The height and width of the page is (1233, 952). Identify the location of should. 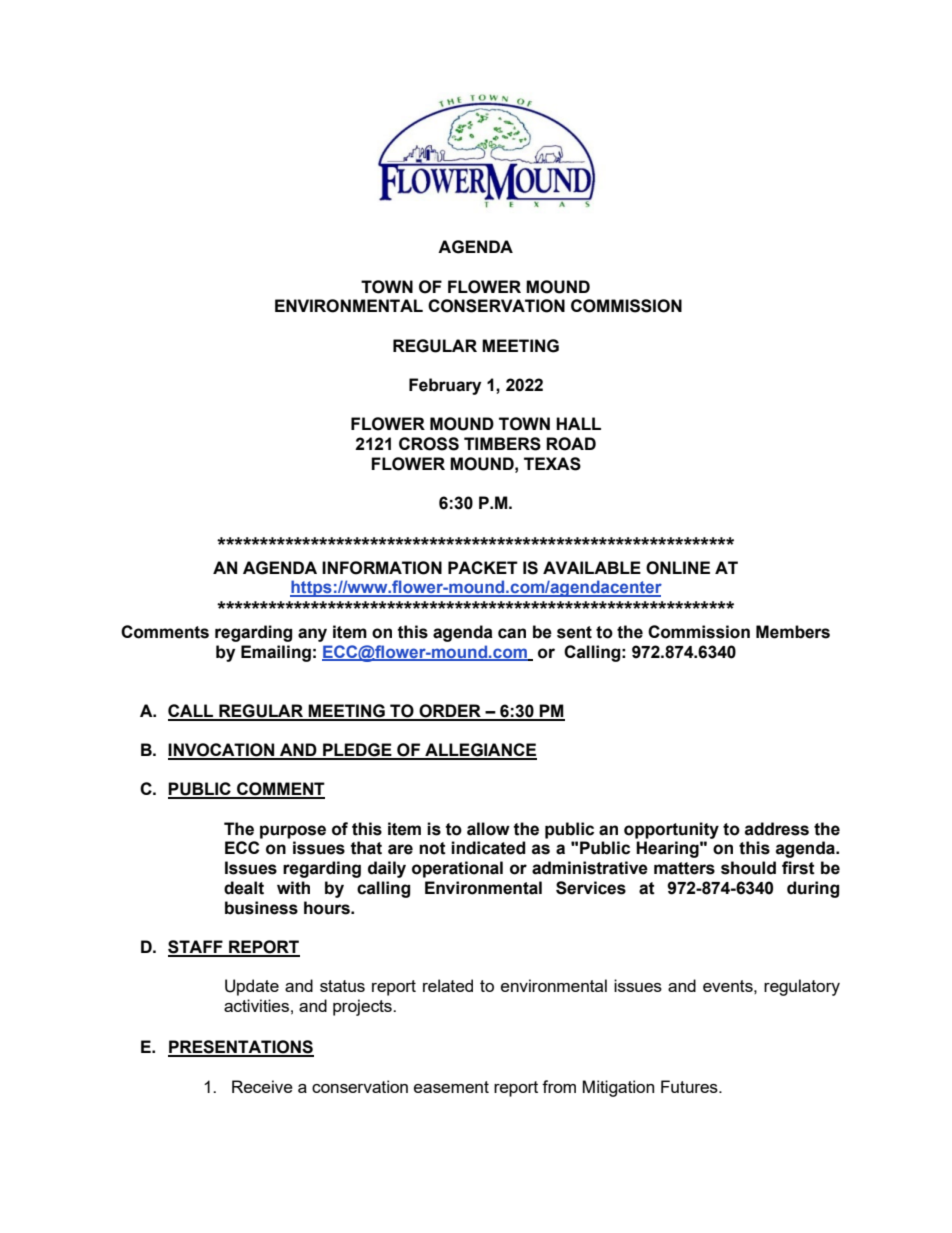
(748, 868).
